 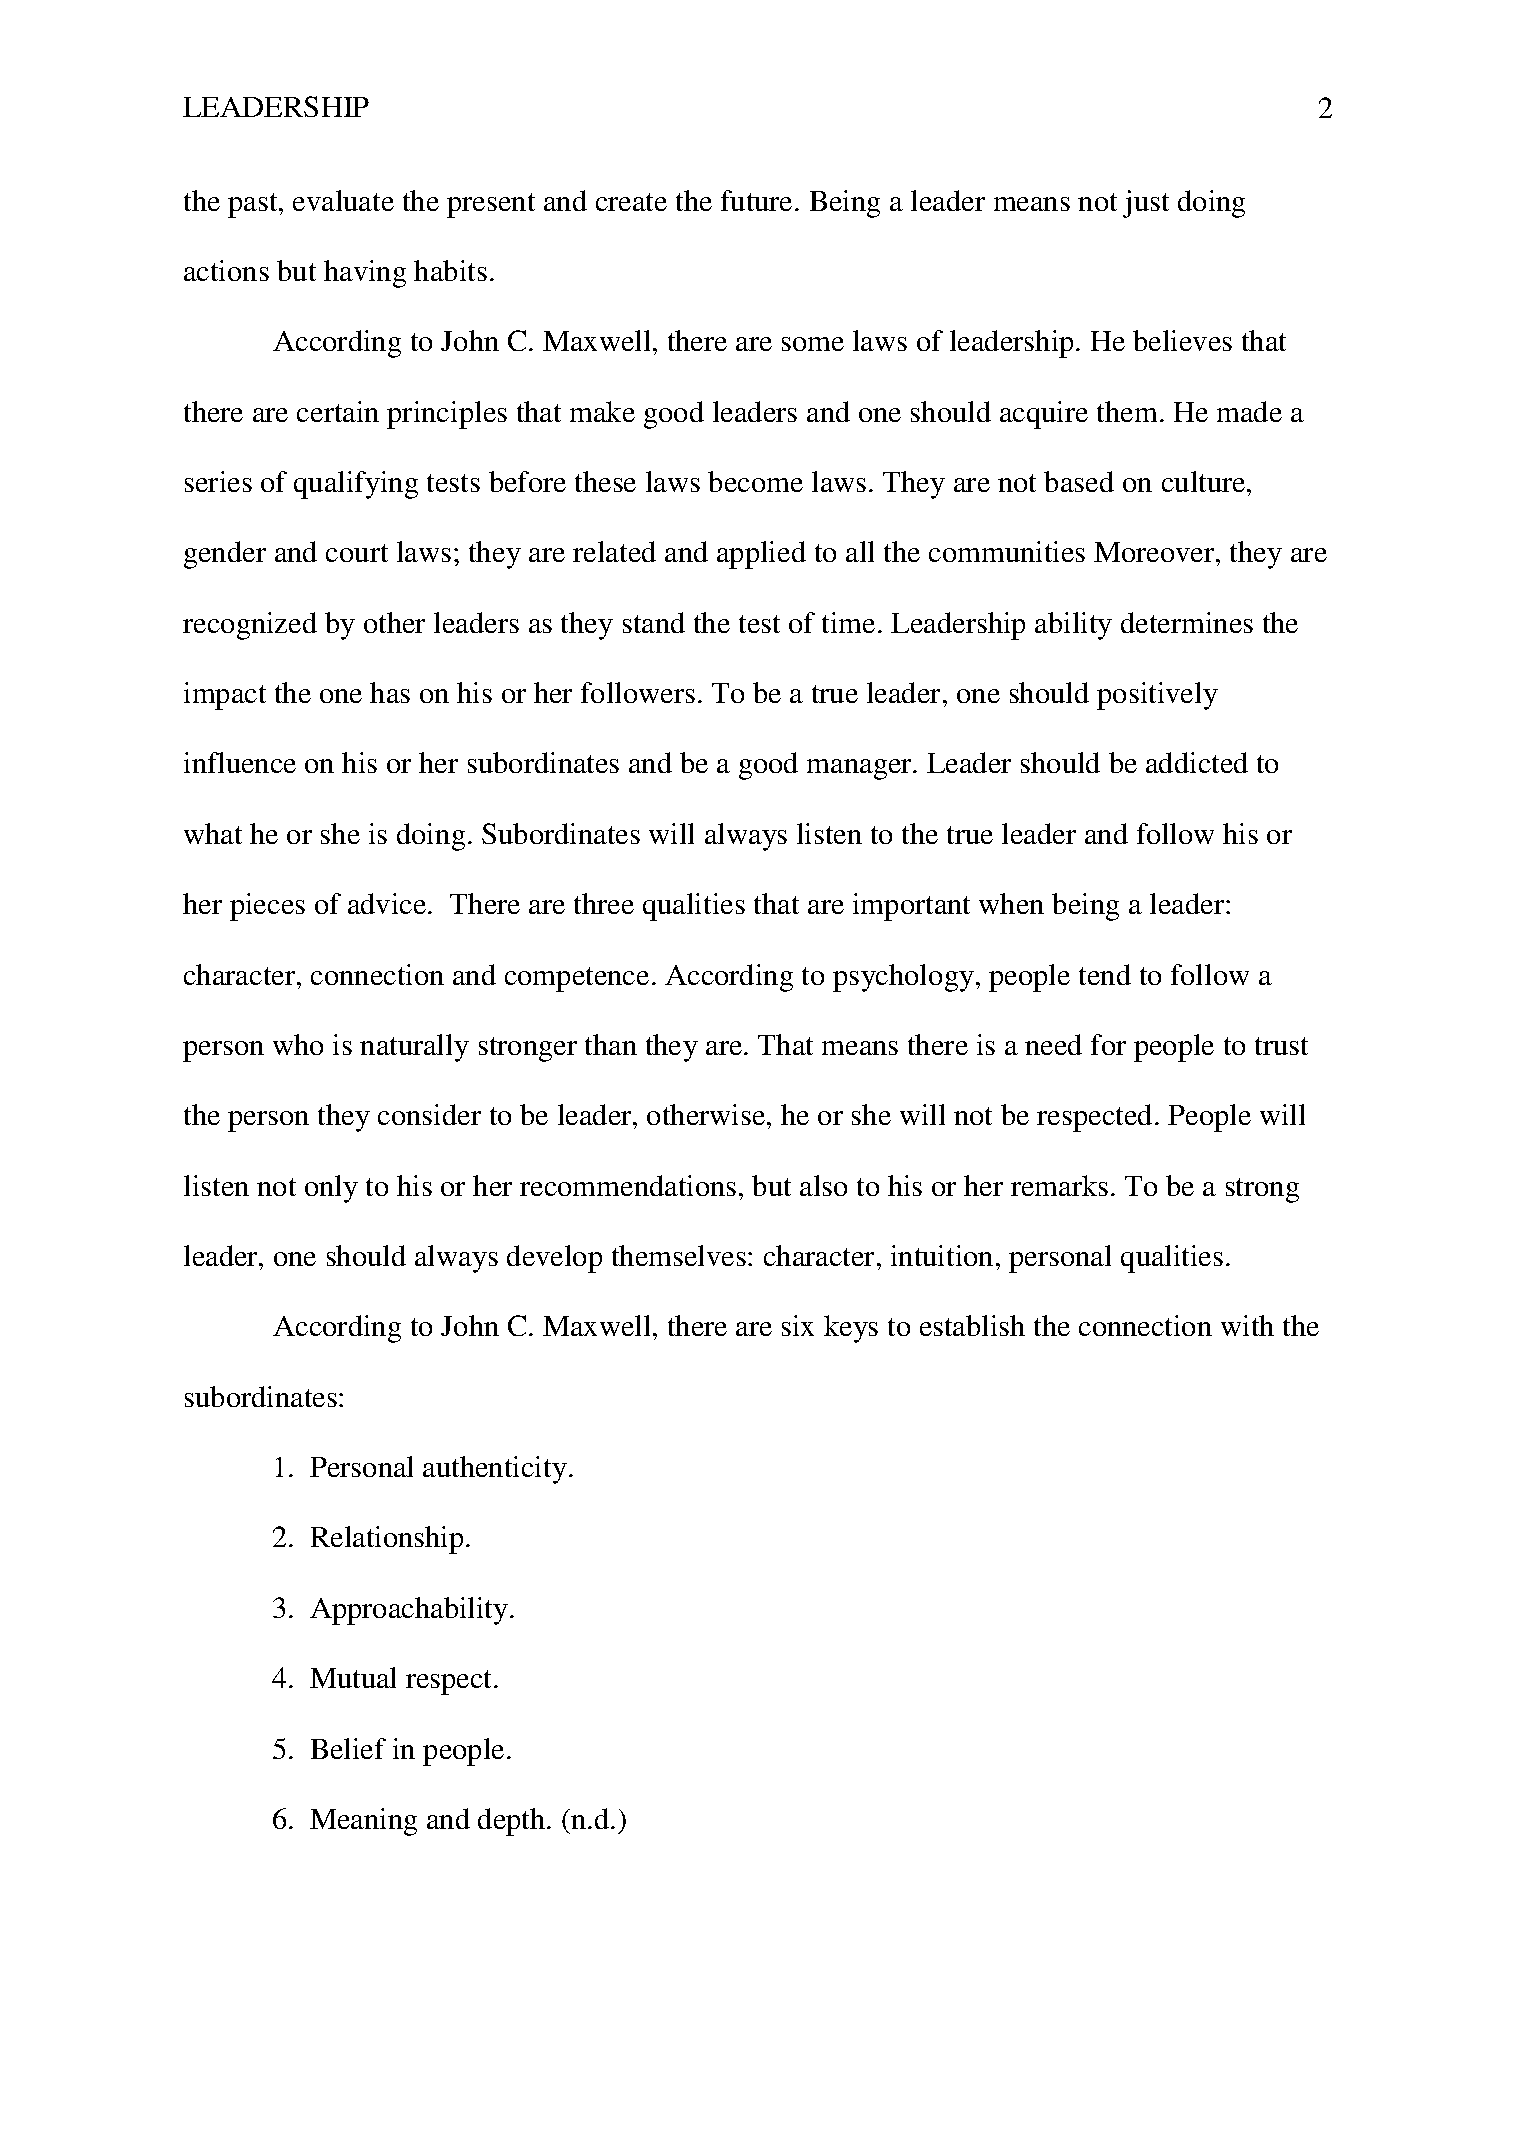 I want to click on Belief, so click(x=348, y=1748).
